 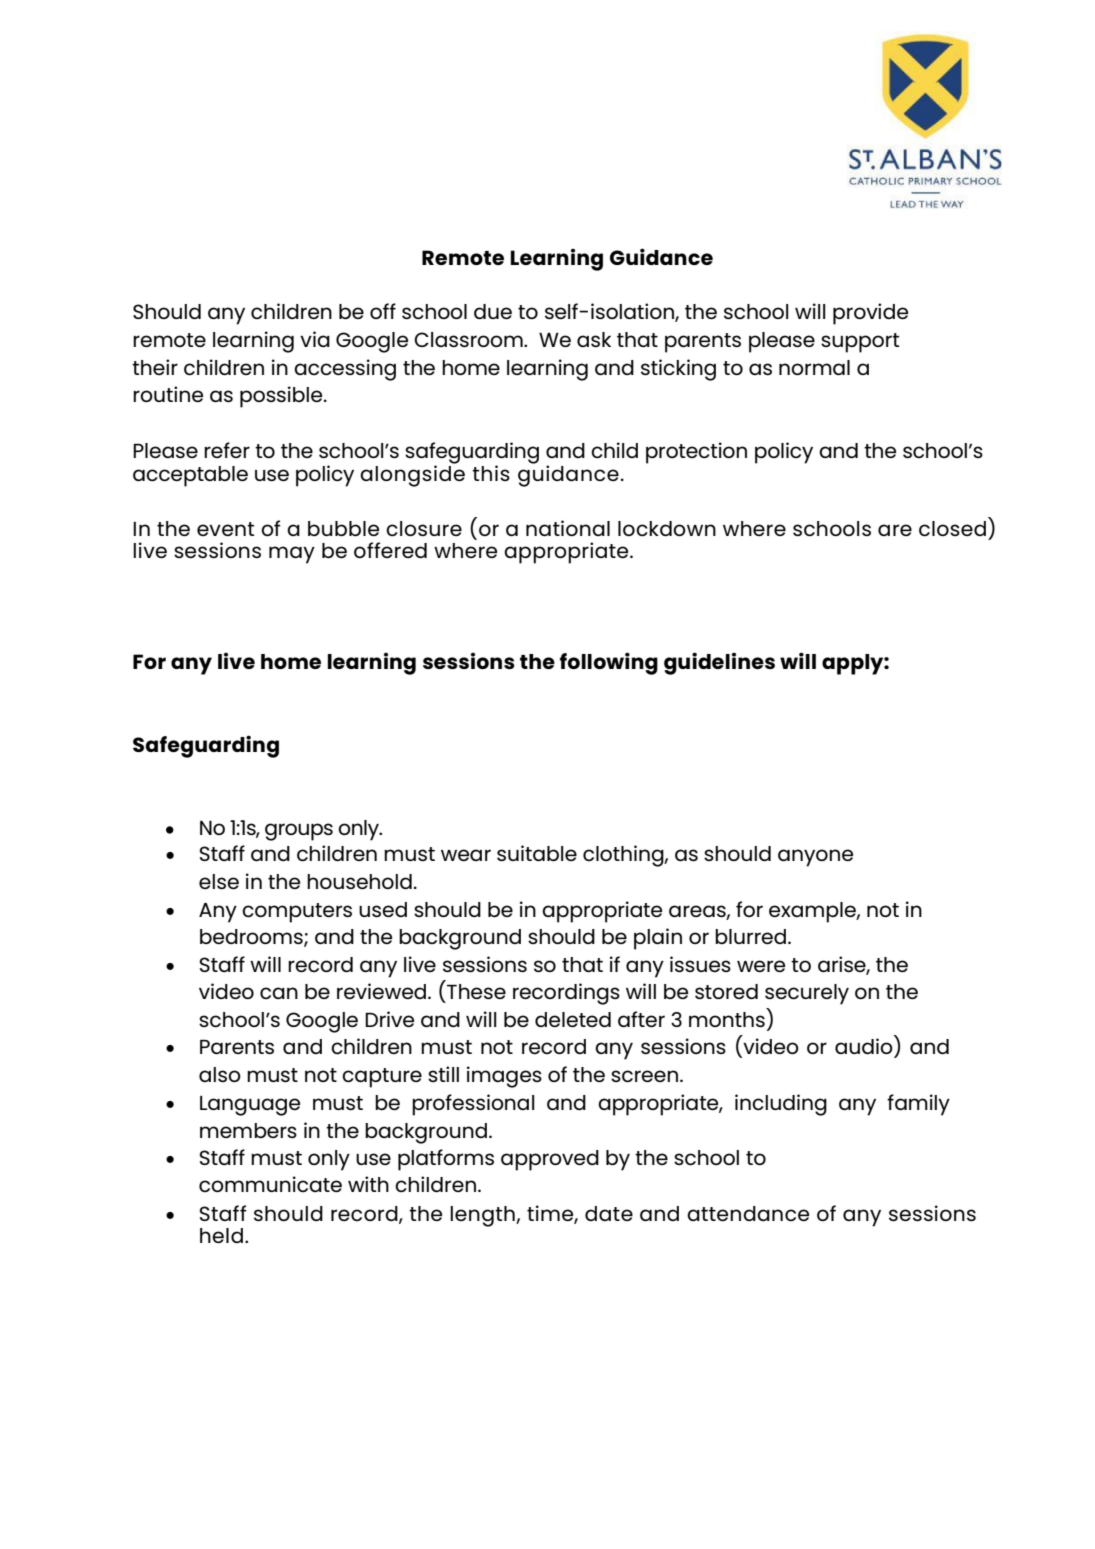 I want to click on may, so click(x=292, y=555).
